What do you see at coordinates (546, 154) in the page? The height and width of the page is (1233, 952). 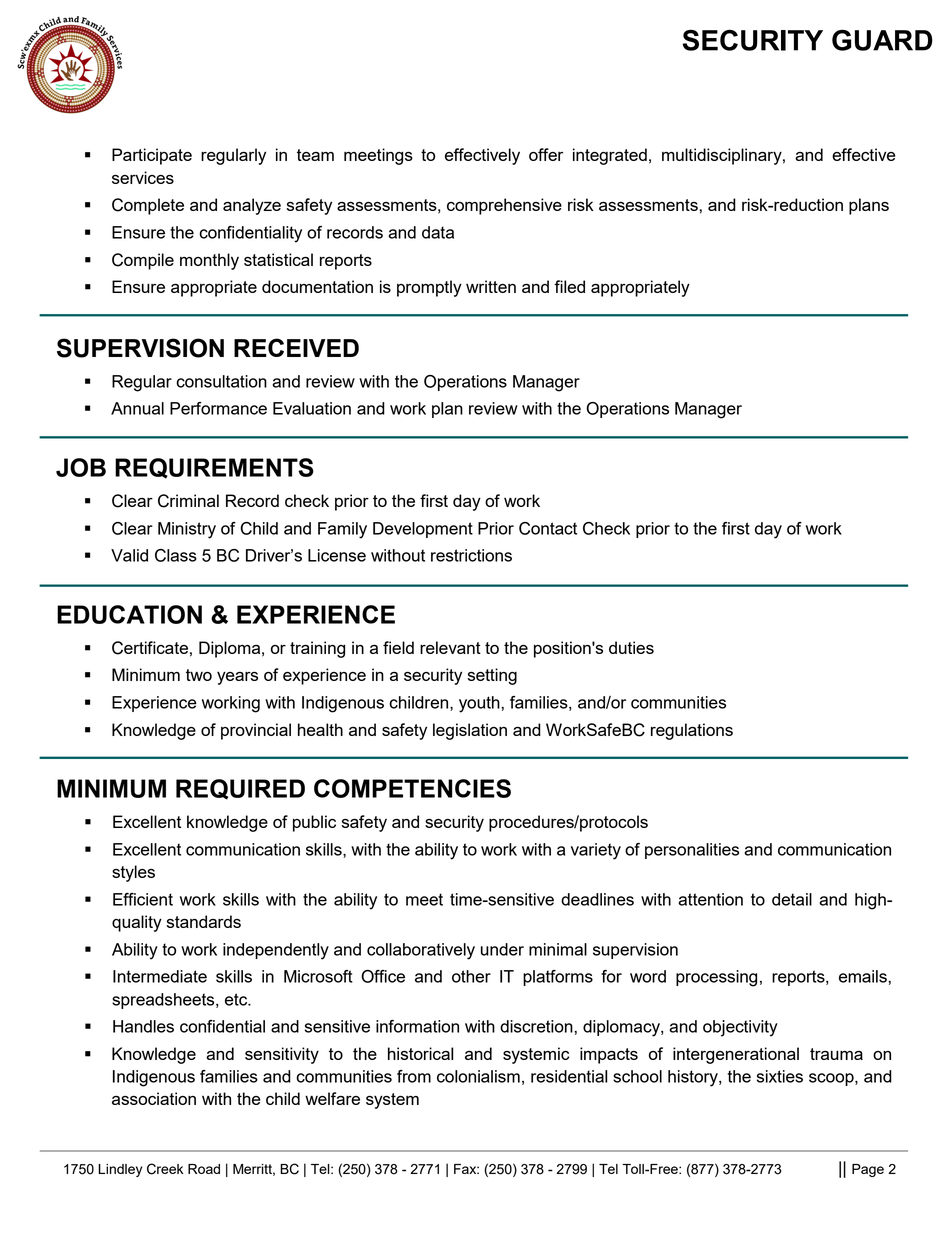 I see `offer` at bounding box center [546, 154].
